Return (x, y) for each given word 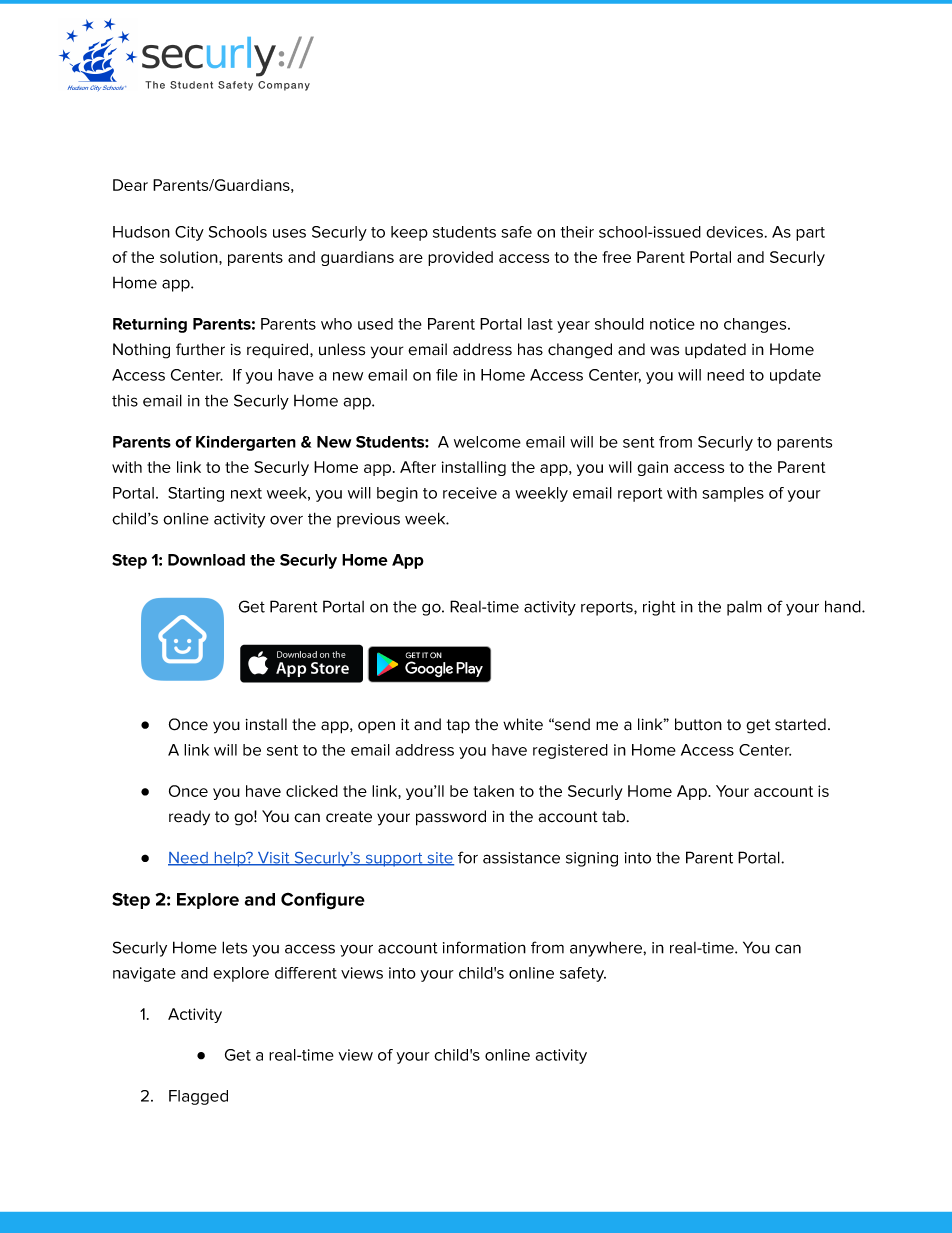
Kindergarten (246, 443)
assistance (521, 858)
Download (206, 560)
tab (615, 816)
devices (734, 232)
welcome (487, 442)
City (189, 233)
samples (733, 494)
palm (744, 608)
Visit (274, 859)
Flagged (198, 1097)
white (523, 724)
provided (460, 258)
